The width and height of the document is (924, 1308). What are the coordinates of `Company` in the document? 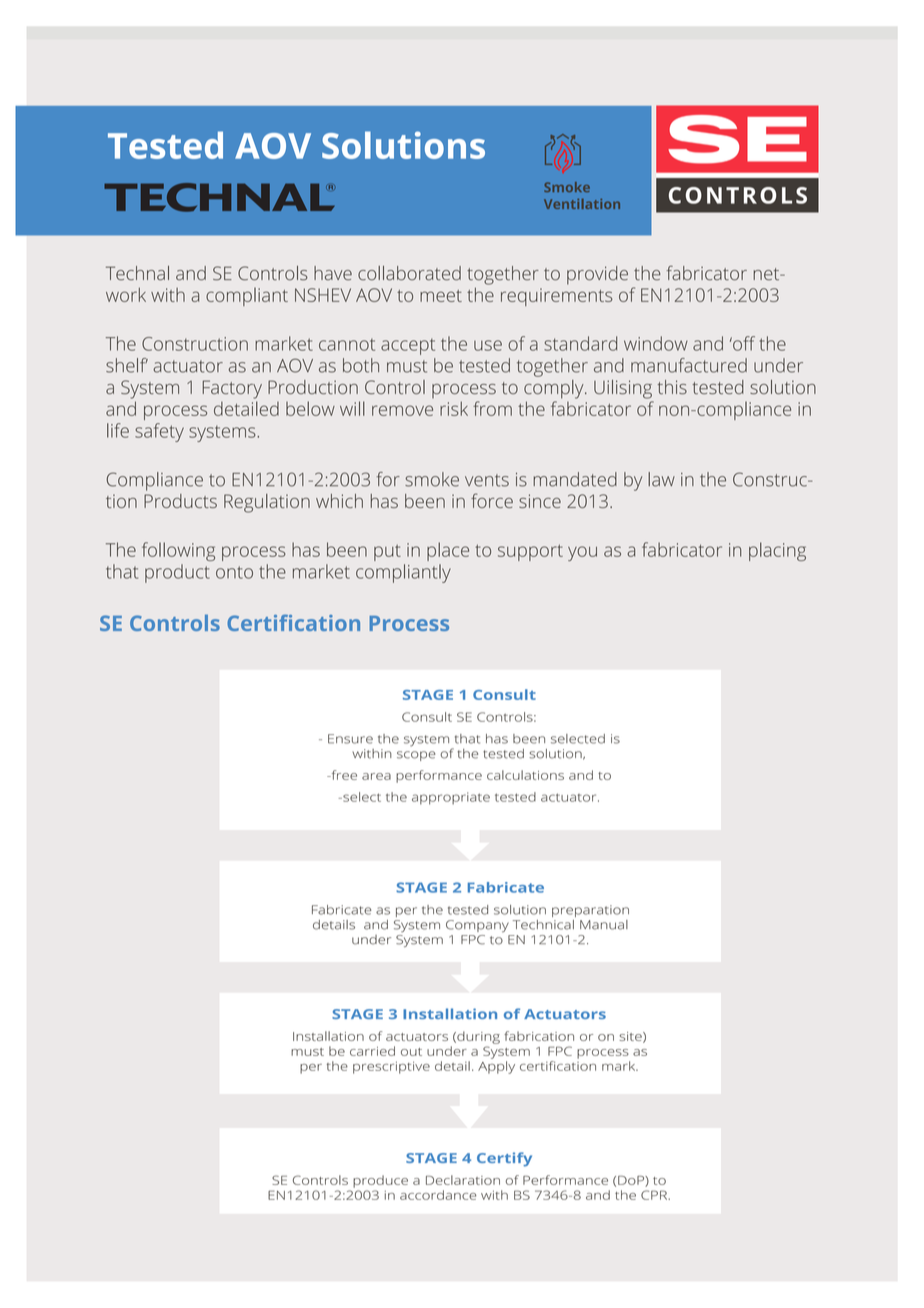 It's located at (477, 926).
